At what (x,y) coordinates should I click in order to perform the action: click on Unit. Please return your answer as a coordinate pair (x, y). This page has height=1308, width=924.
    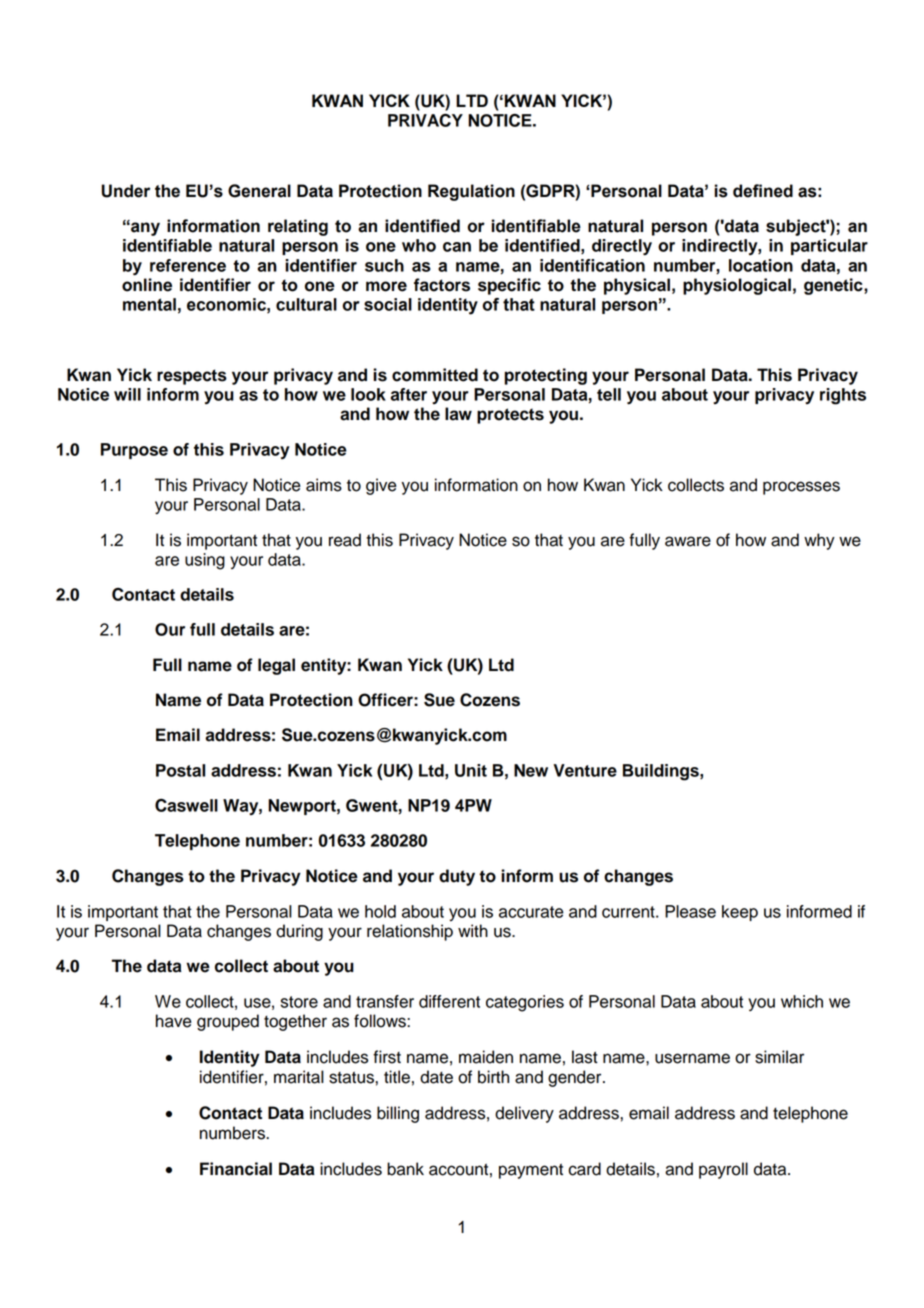
    Looking at the image, I should click on (471, 770).
